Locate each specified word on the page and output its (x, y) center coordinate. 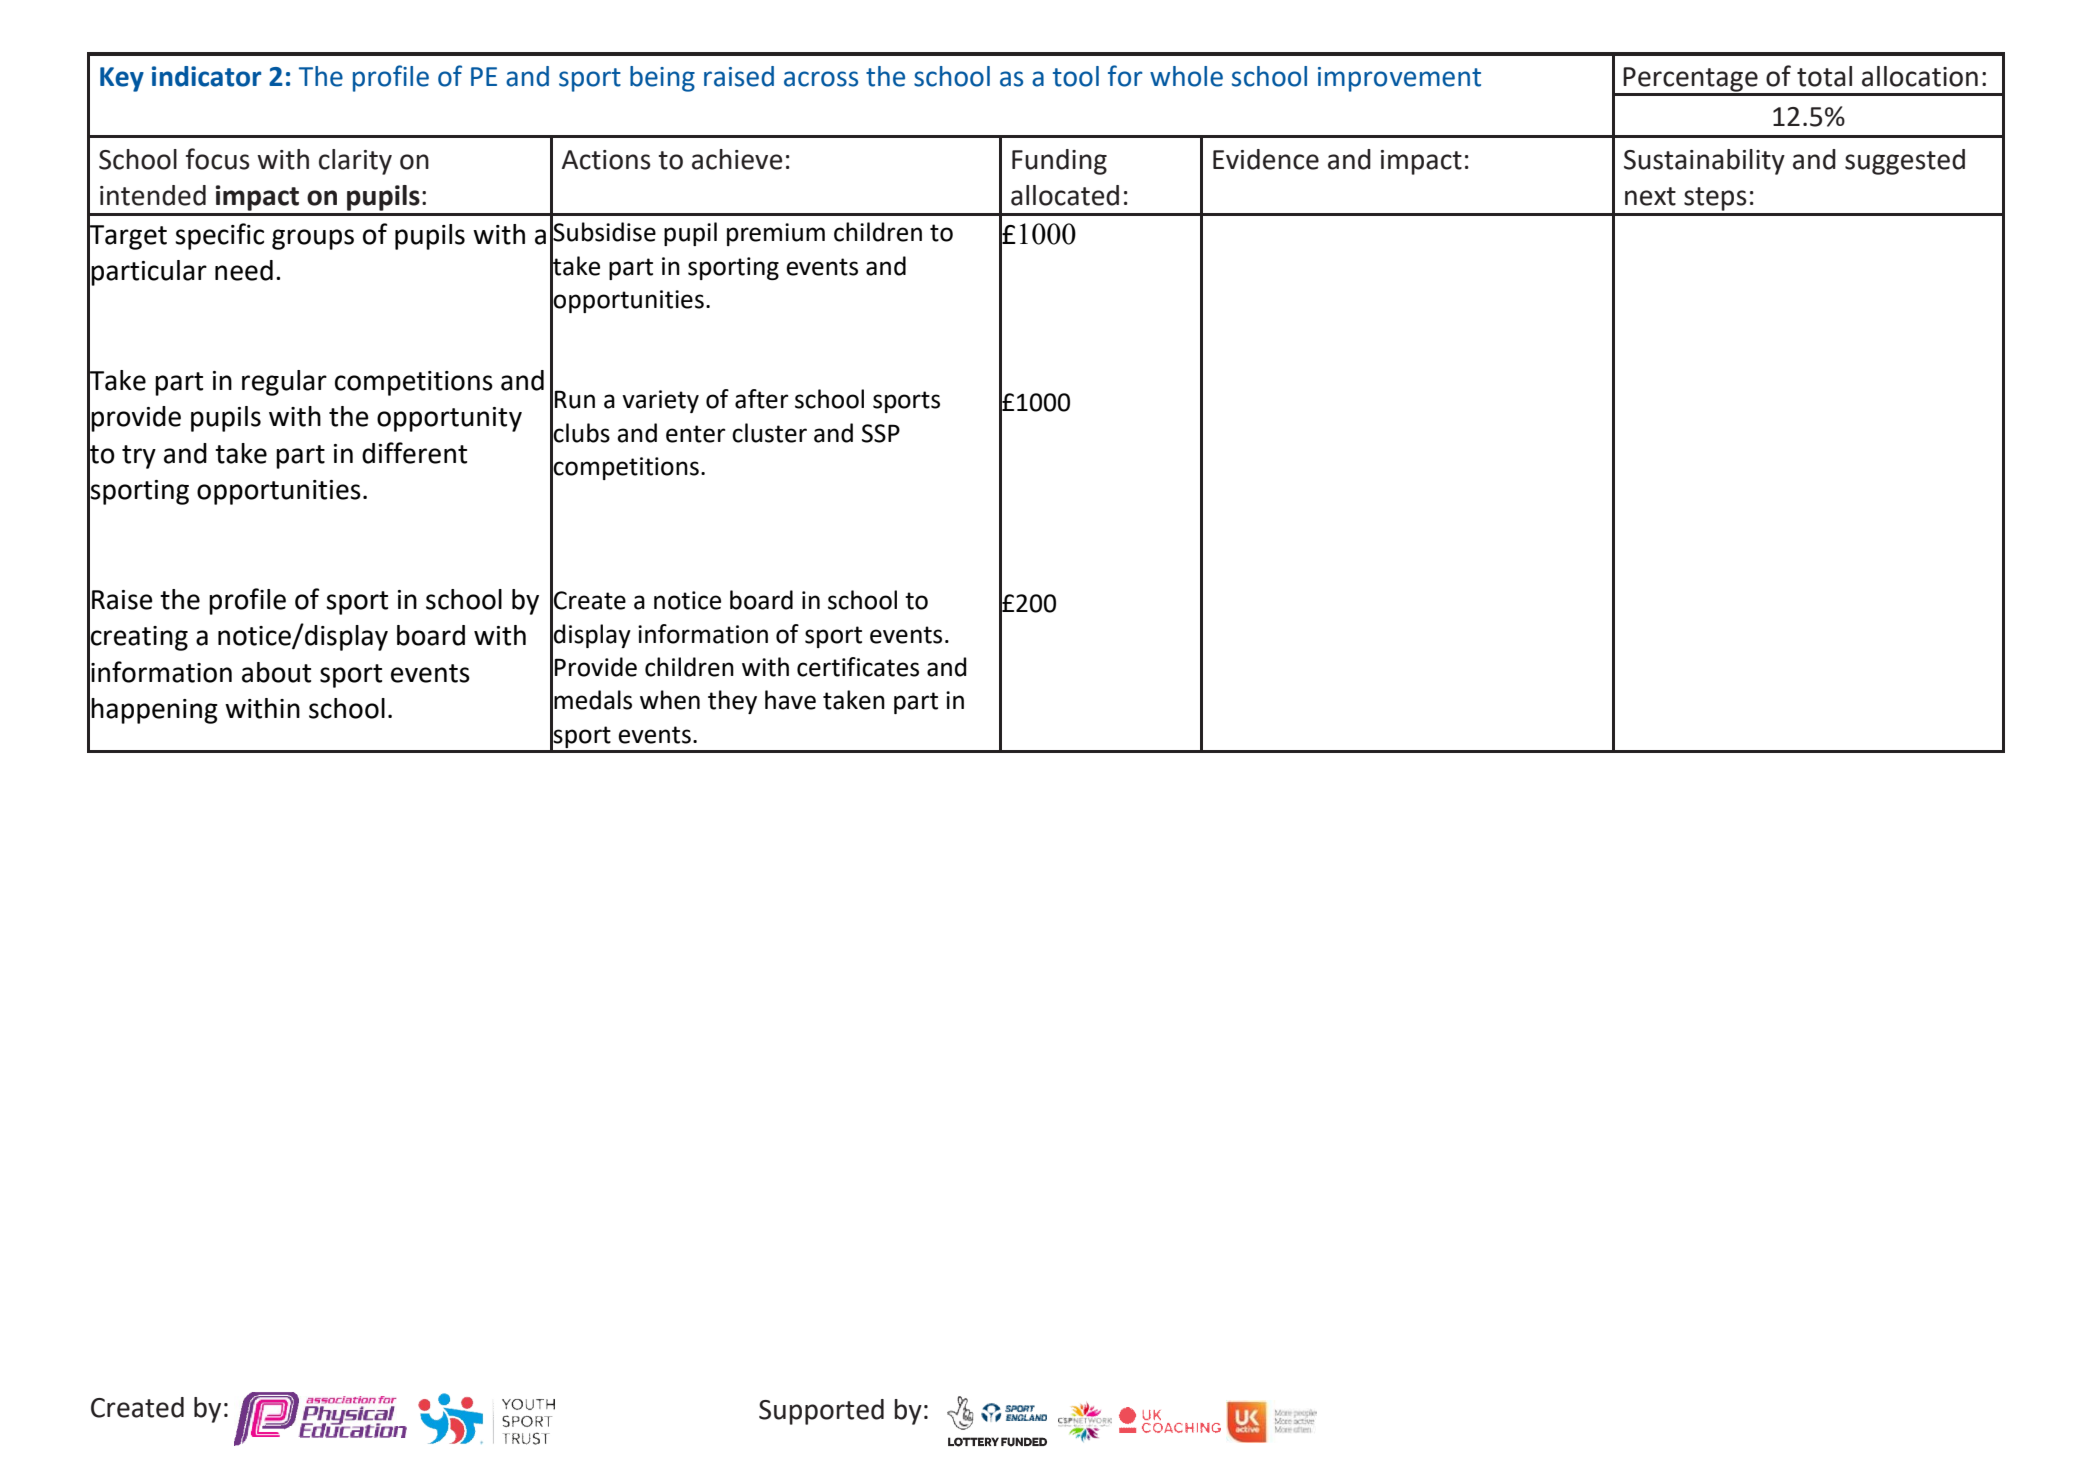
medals (593, 700)
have (790, 700)
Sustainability (1704, 162)
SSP (881, 433)
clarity (355, 162)
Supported (821, 1412)
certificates (858, 667)
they (732, 702)
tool (1076, 76)
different (414, 453)
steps (1715, 199)
